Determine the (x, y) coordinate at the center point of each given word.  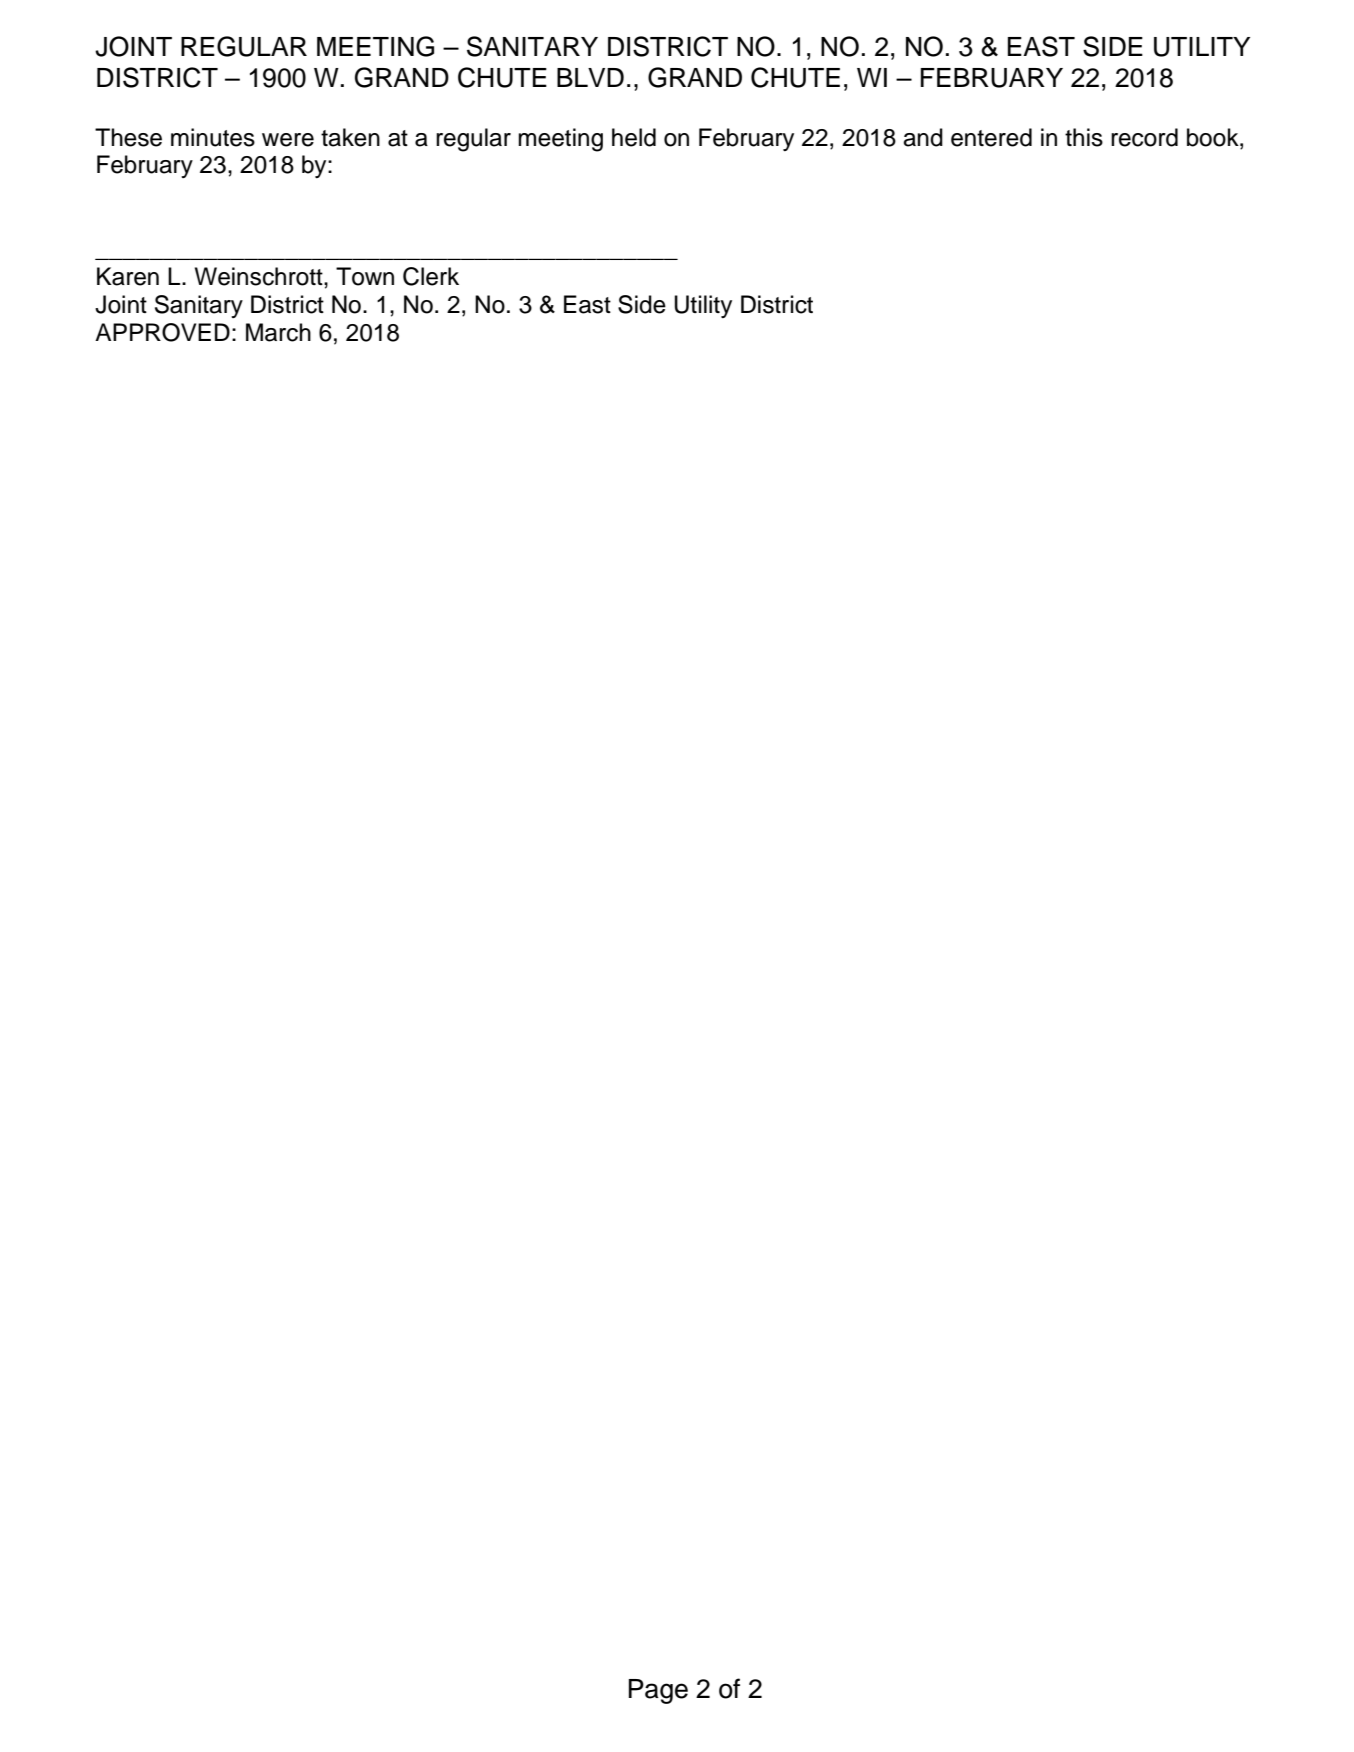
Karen (128, 276)
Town (365, 276)
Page (658, 1691)
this (1084, 137)
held (634, 137)
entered (991, 137)
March (278, 332)
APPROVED (162, 332)
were (288, 140)
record (1144, 137)
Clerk (431, 276)
